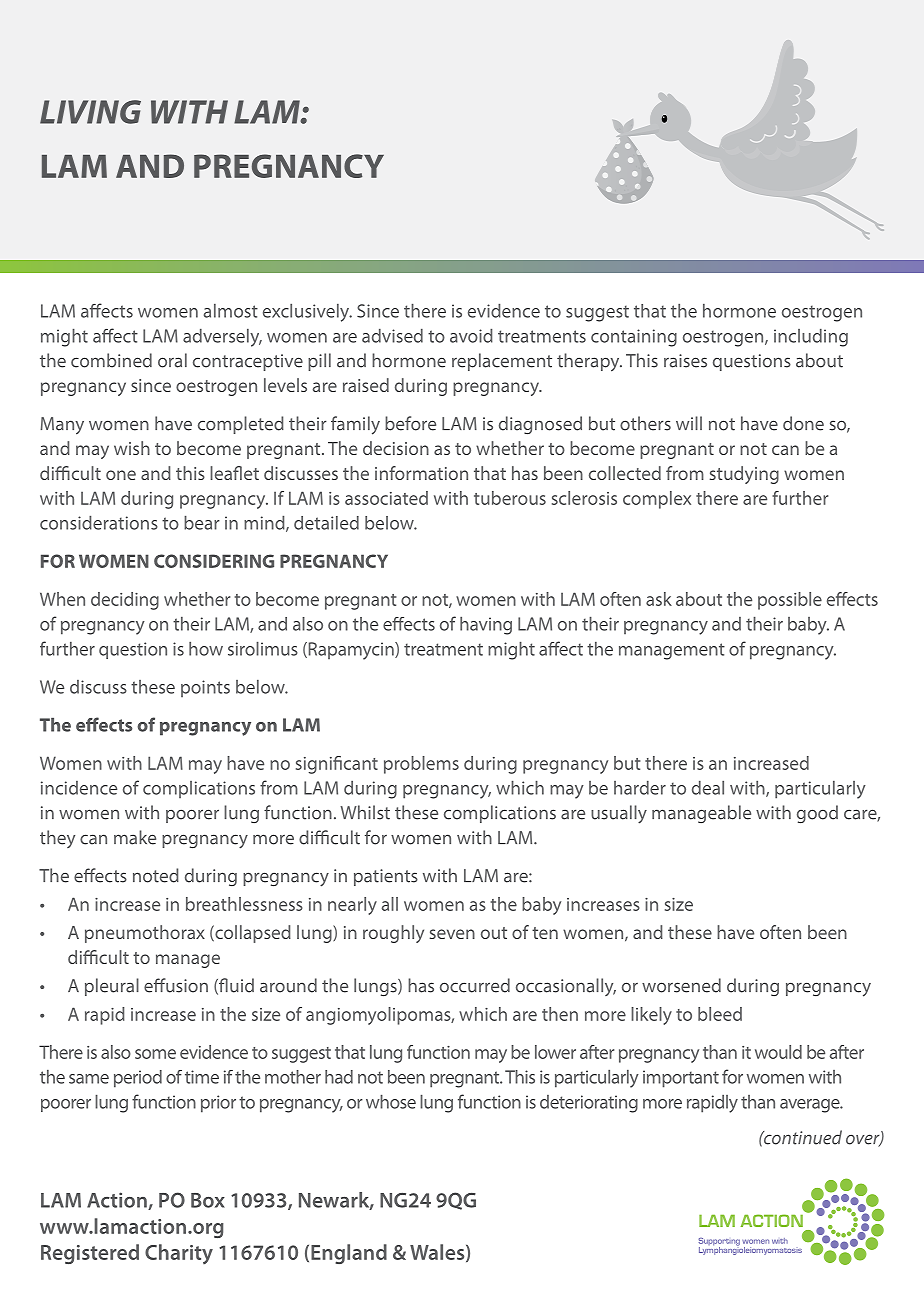 This screenshot has width=924, height=1308. I want to click on possible, so click(790, 601).
